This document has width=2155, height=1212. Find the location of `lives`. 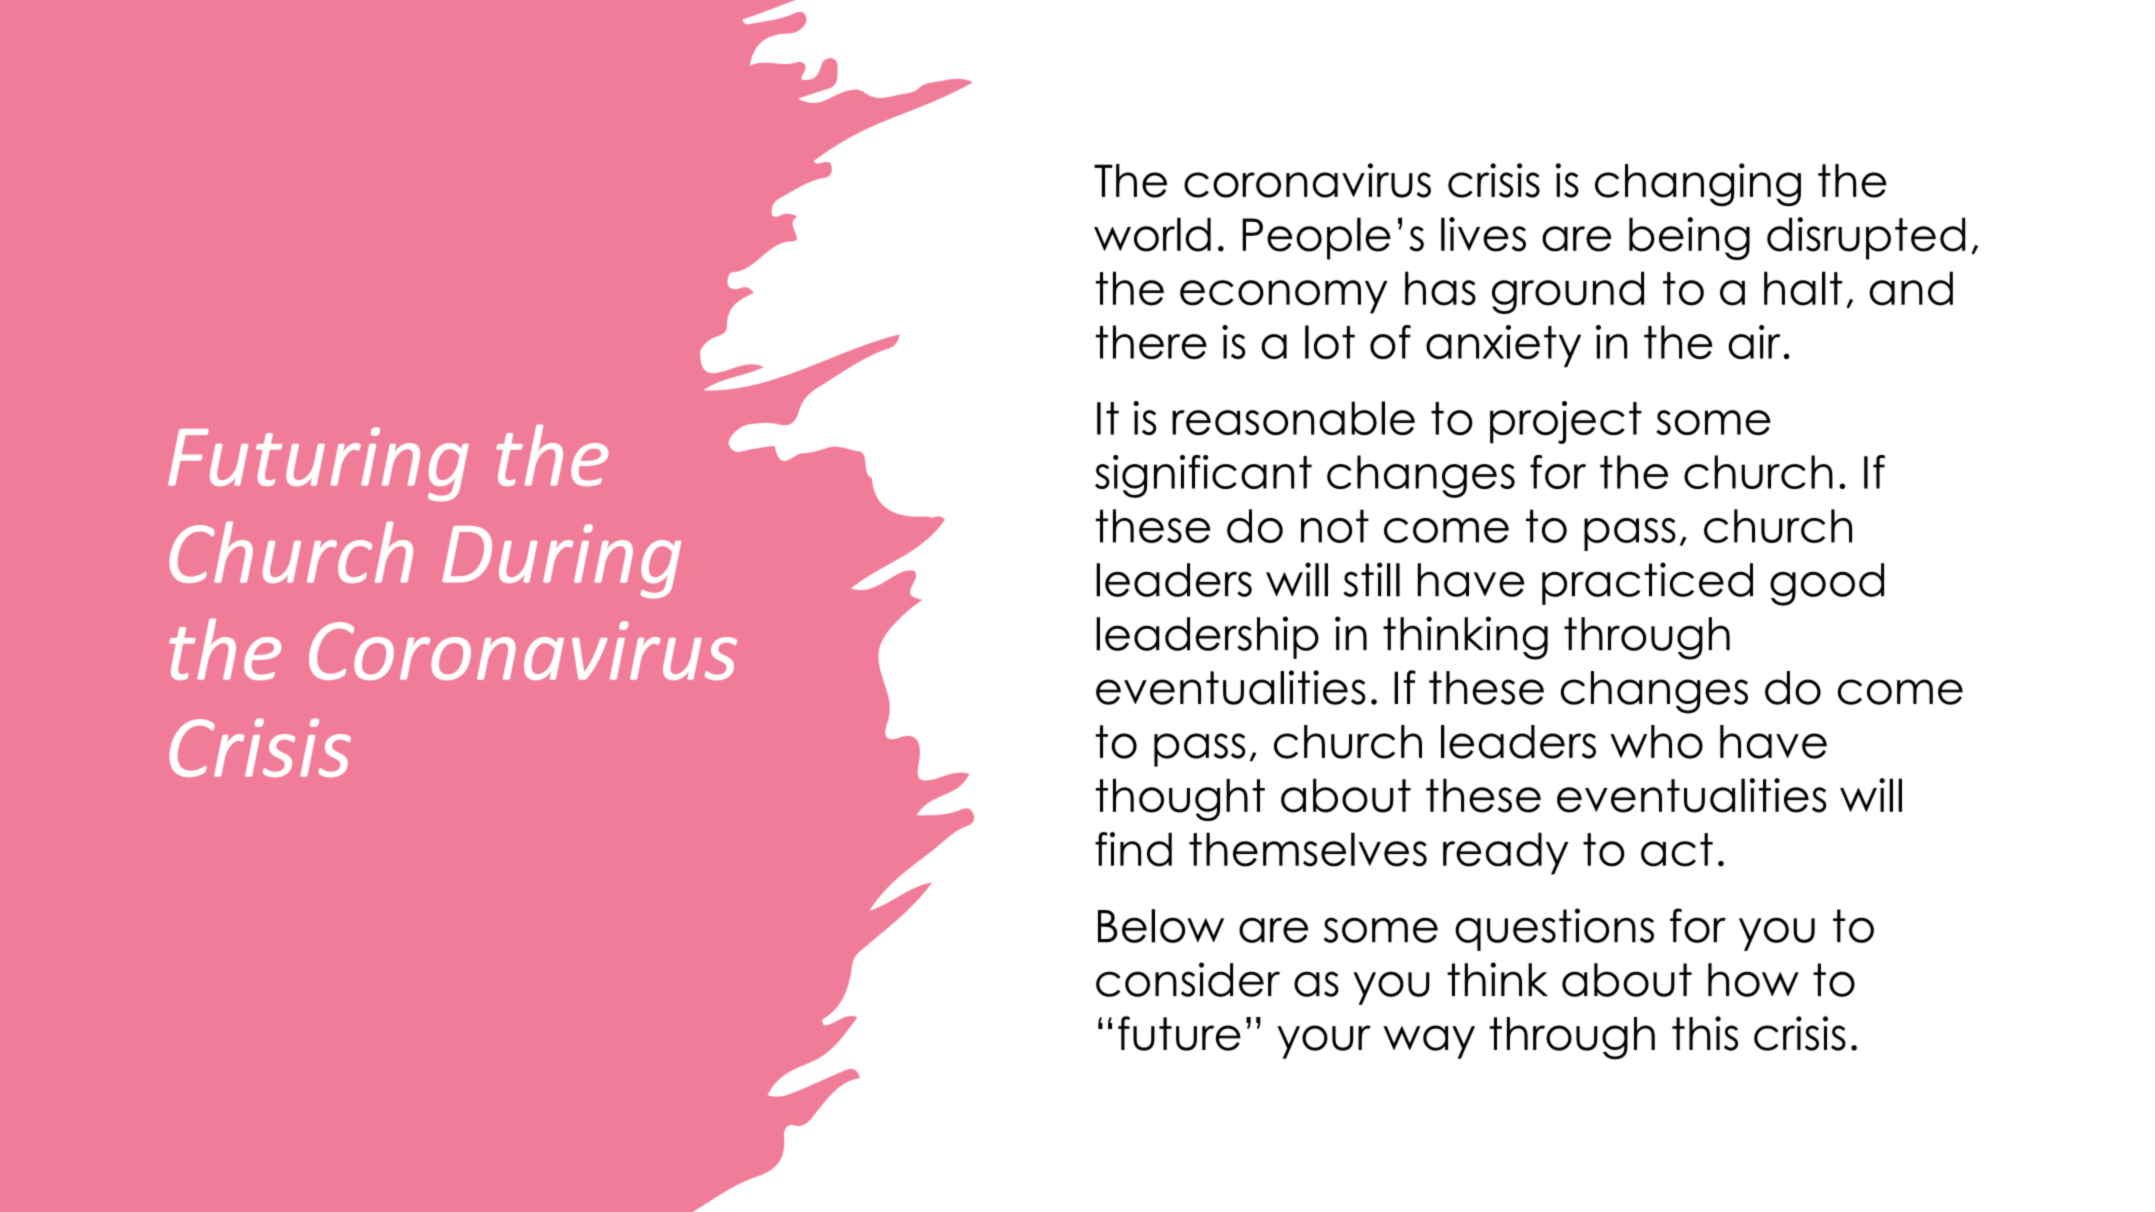

lives is located at coordinates (1483, 234).
